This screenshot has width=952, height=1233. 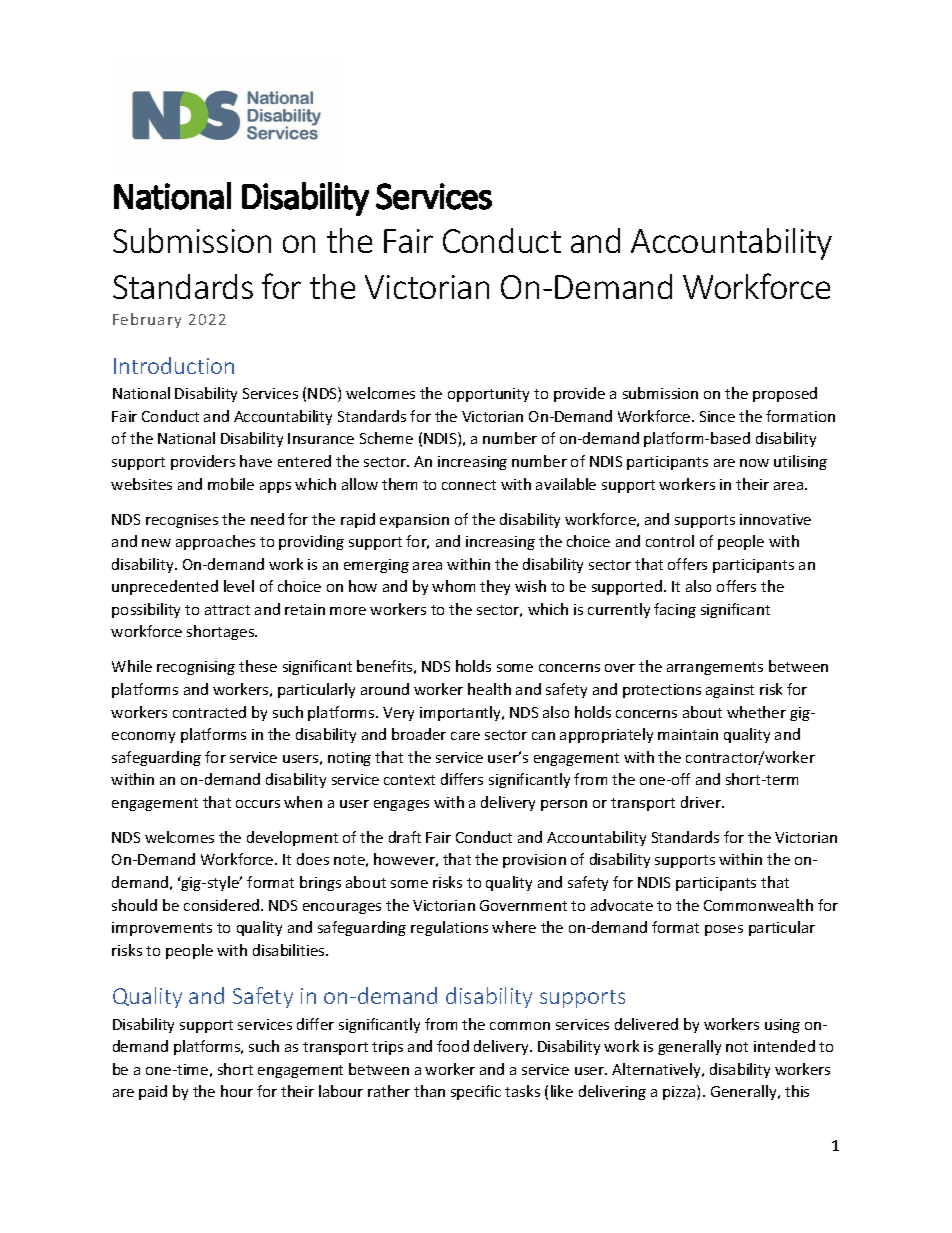 What do you see at coordinates (237, 1091) in the screenshot?
I see `hour` at bounding box center [237, 1091].
